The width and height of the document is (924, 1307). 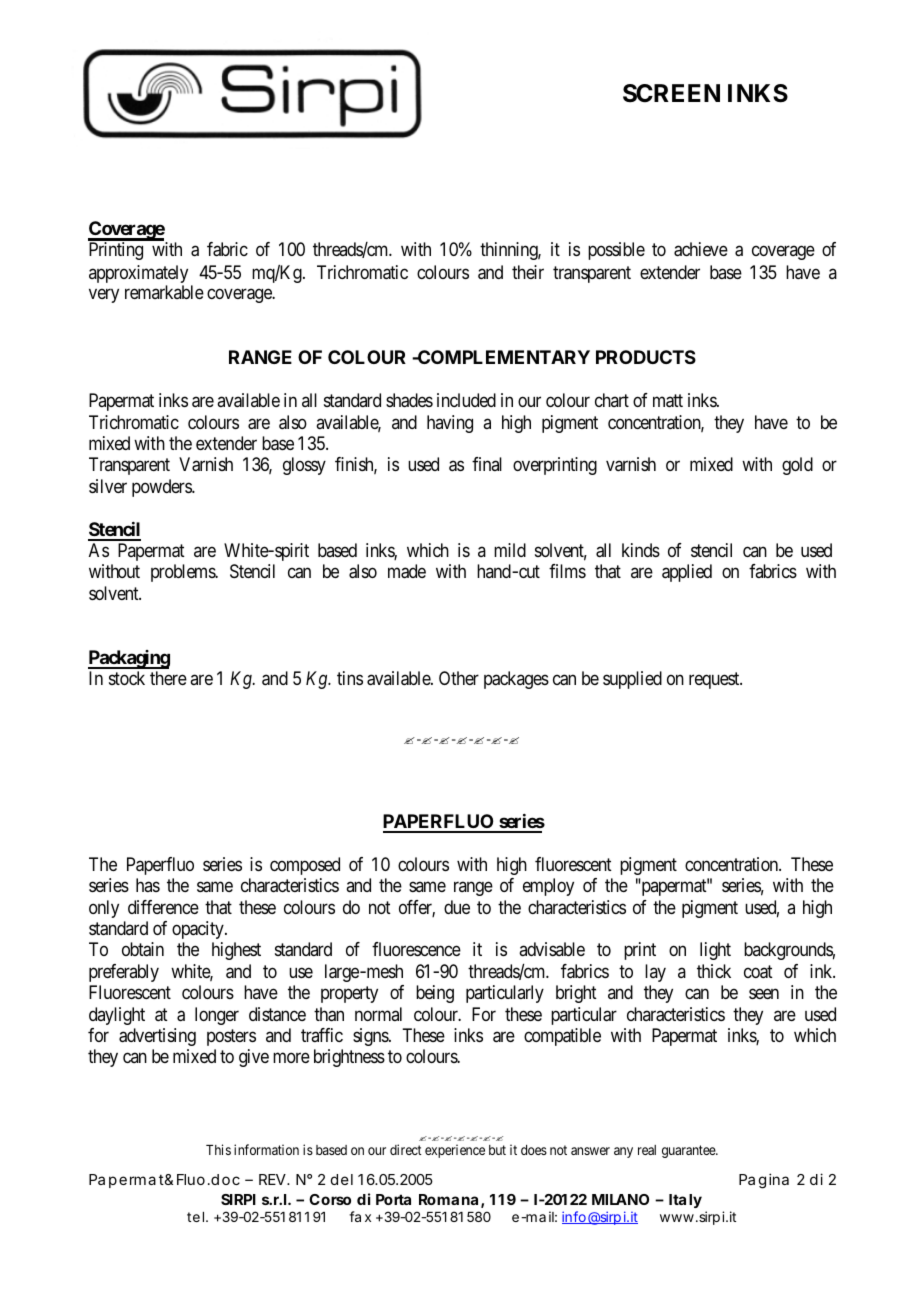 I want to click on powders, so click(x=162, y=488).
